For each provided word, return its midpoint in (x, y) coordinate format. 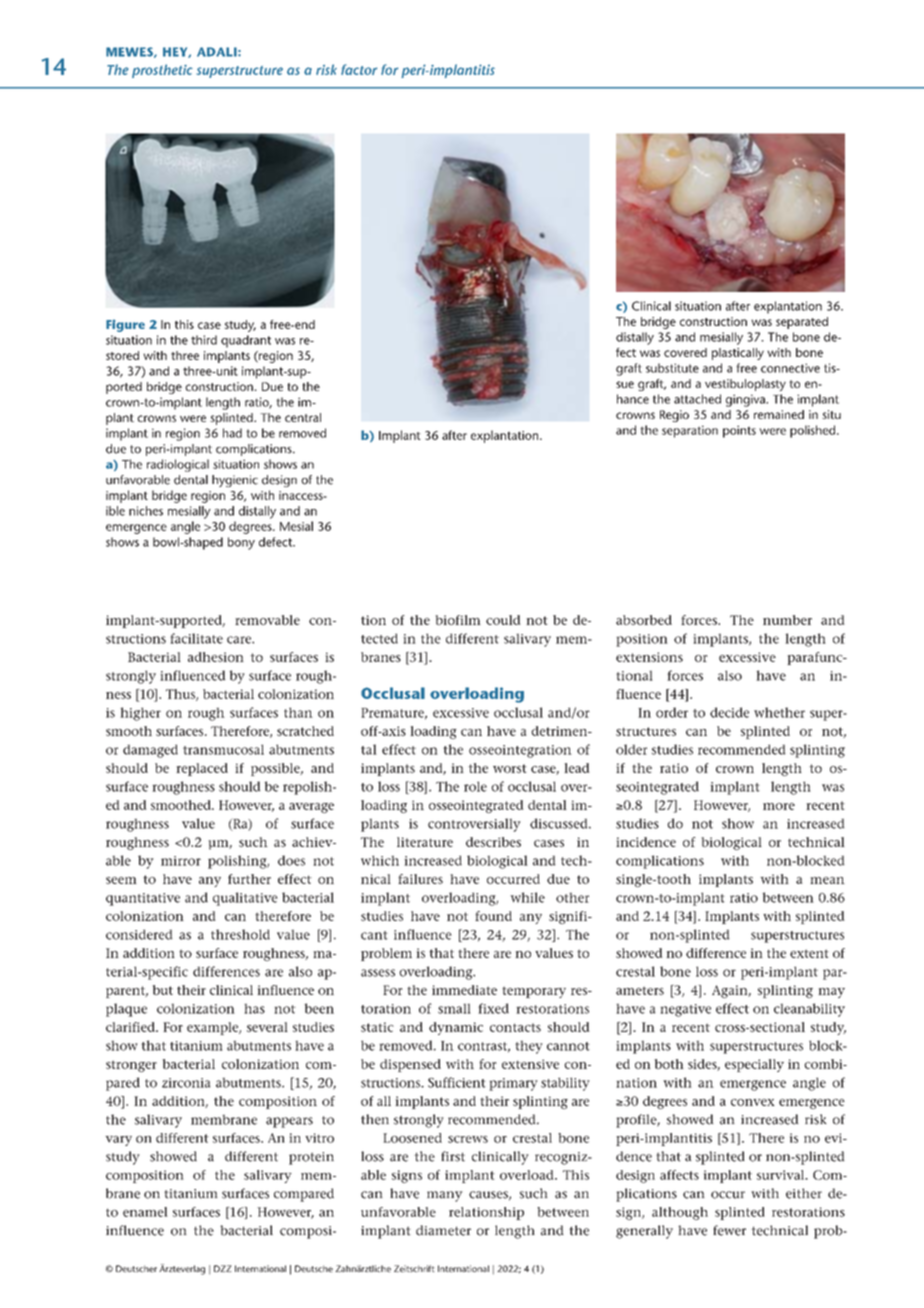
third (204, 340)
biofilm (458, 620)
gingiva (747, 400)
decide (729, 712)
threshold (240, 934)
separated (802, 323)
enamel (145, 1212)
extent (809, 953)
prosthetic (162, 71)
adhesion (216, 657)
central (303, 417)
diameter (443, 1230)
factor (359, 69)
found (493, 916)
